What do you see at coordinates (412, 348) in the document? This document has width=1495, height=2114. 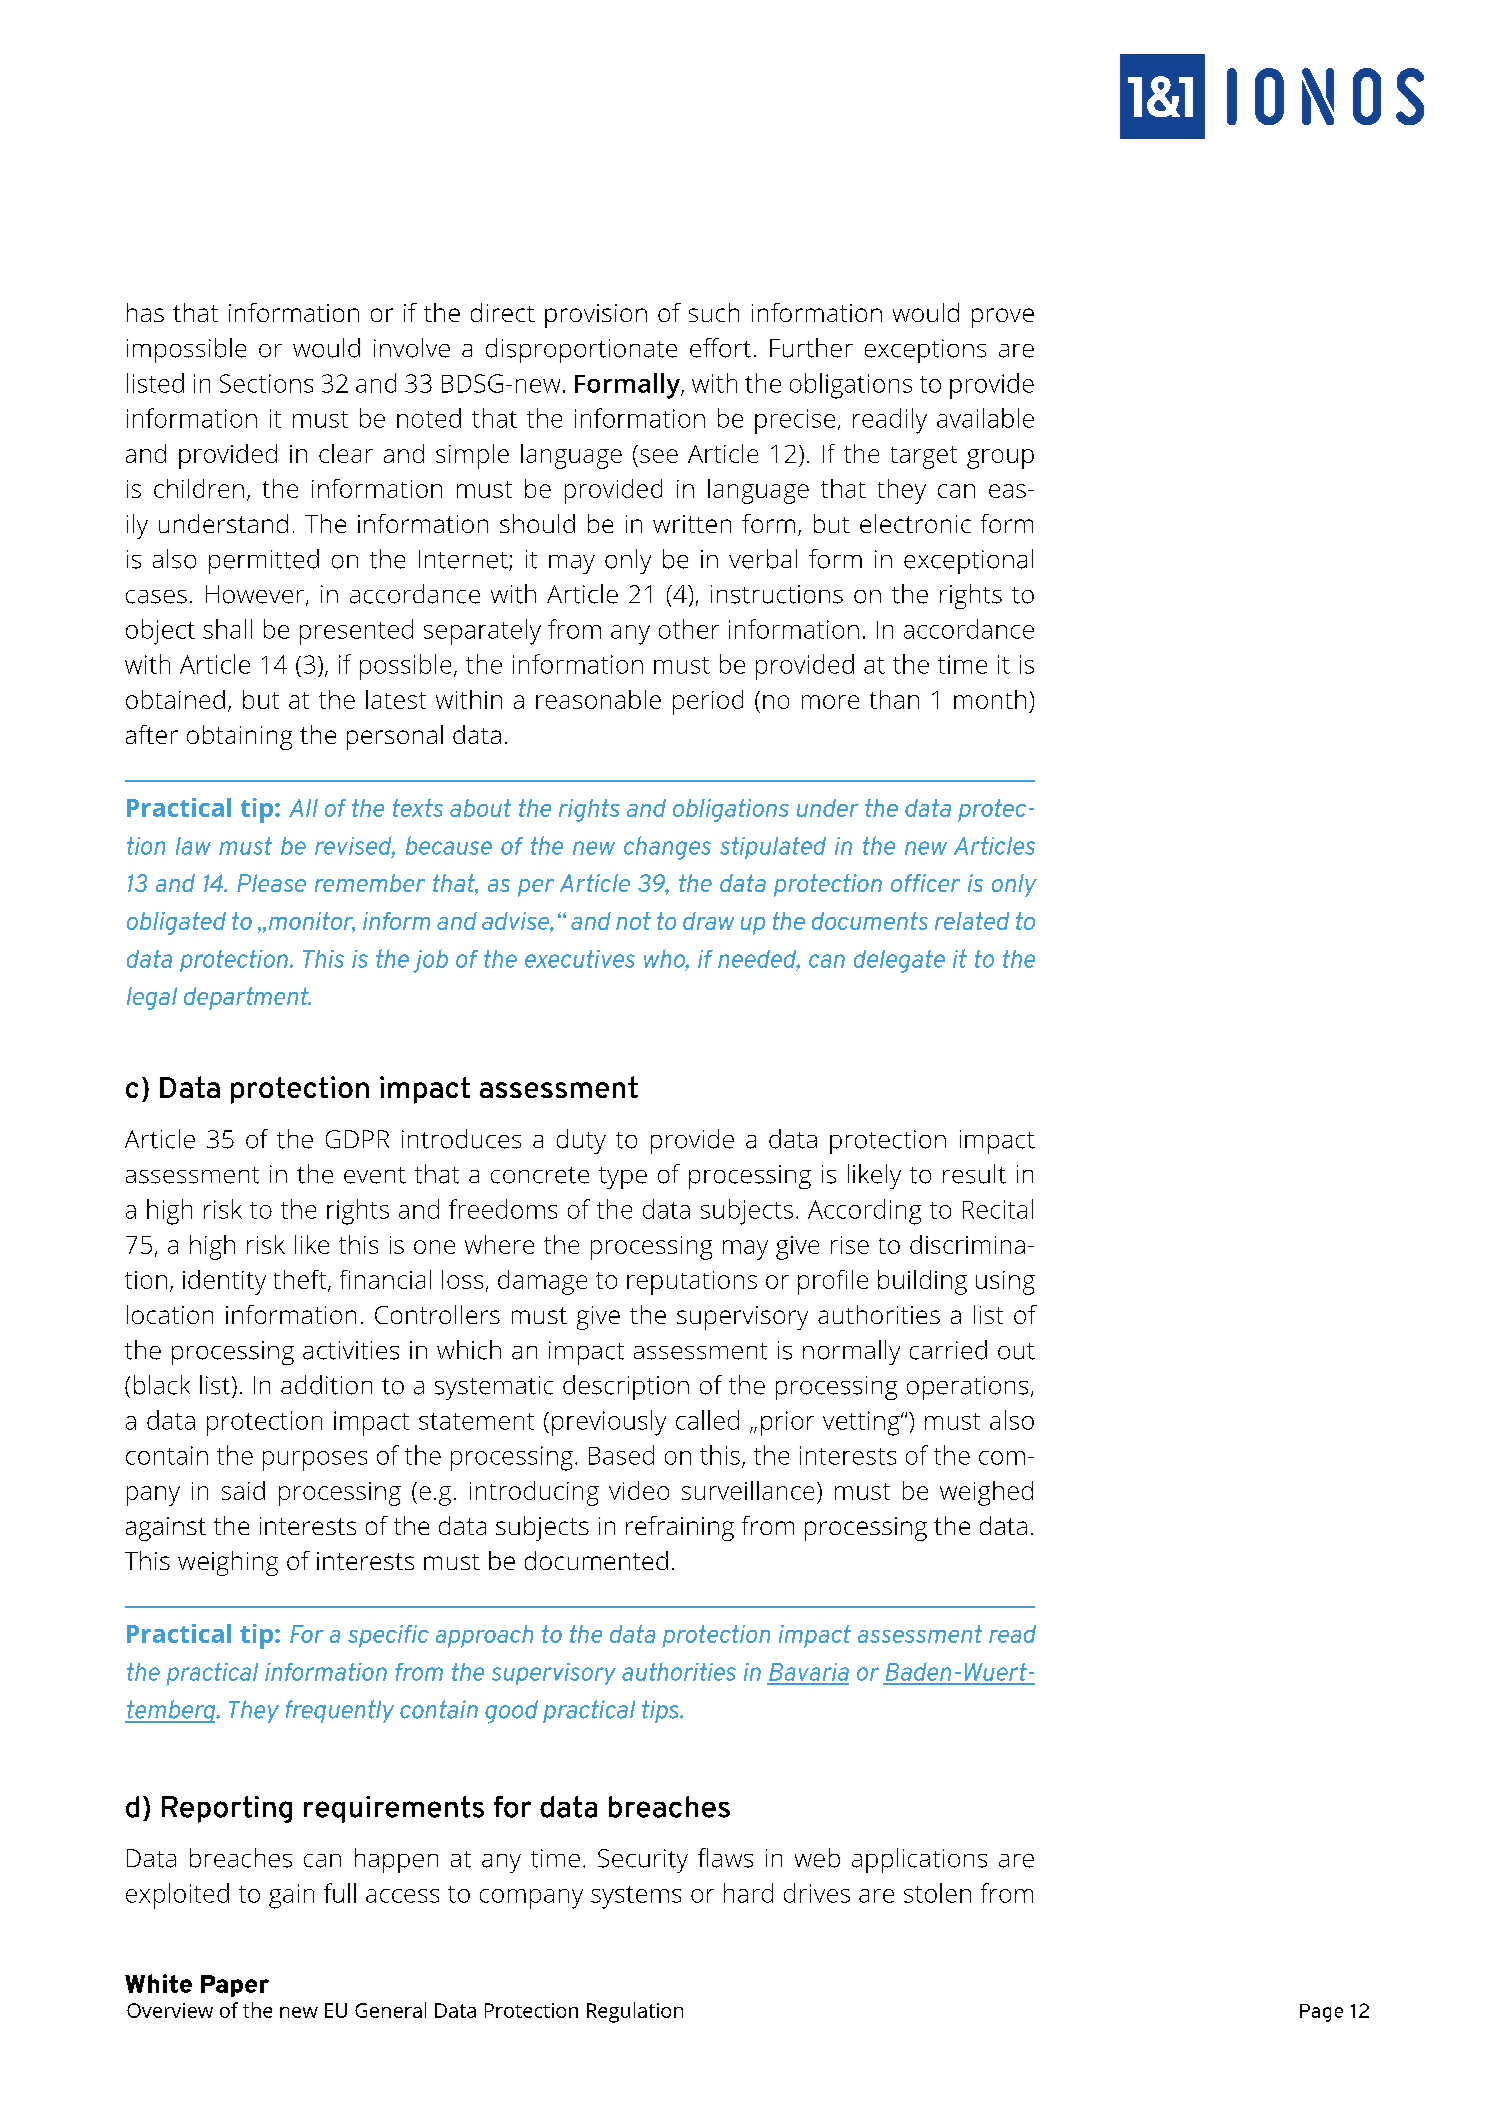 I see `involve` at bounding box center [412, 348].
